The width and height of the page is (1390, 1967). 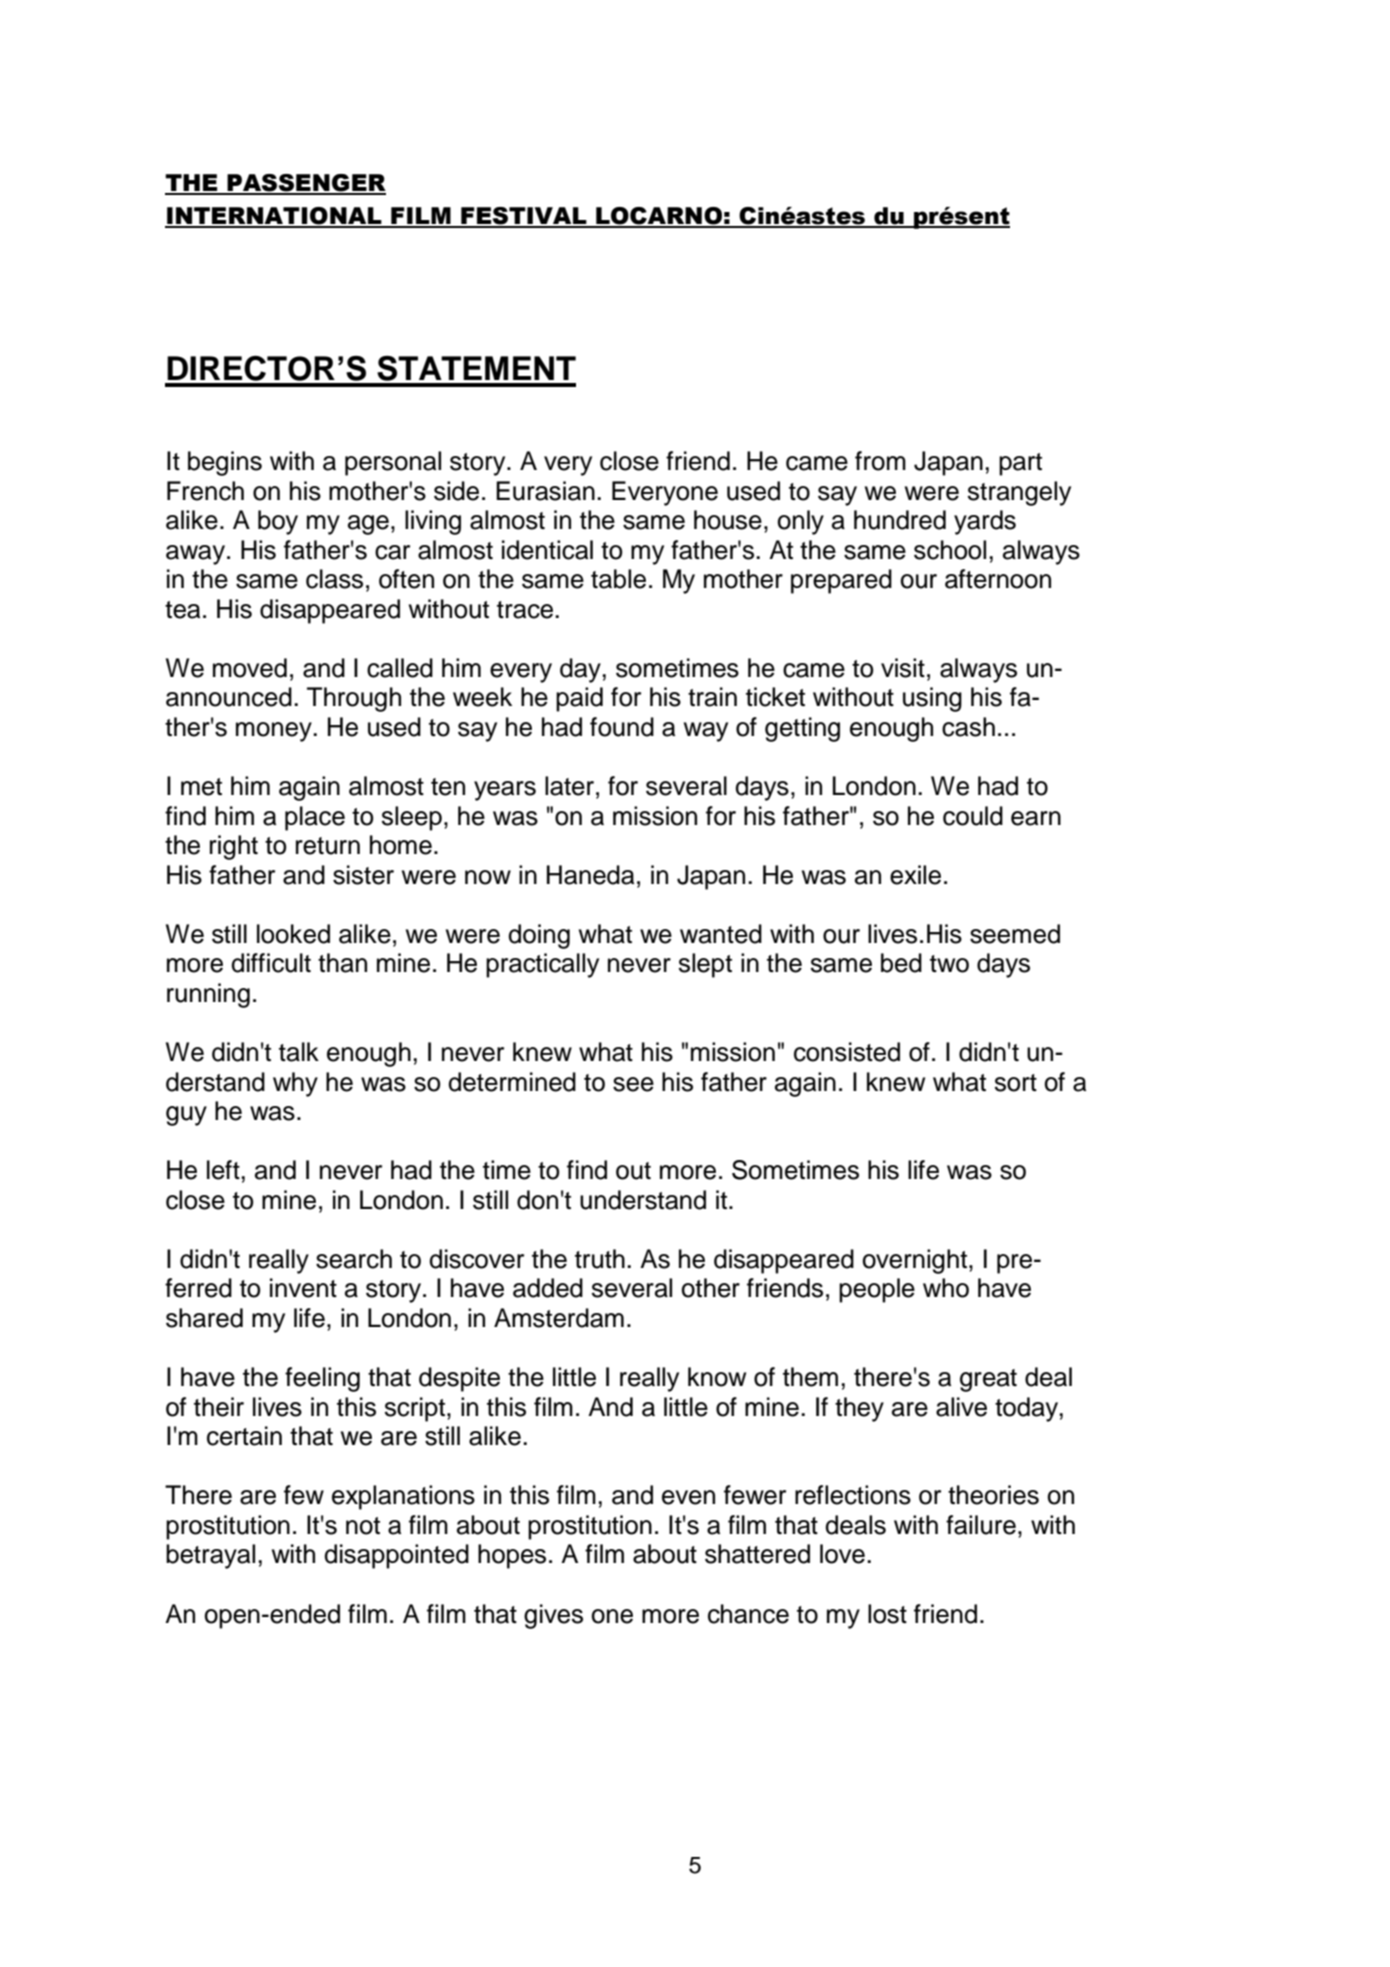 What do you see at coordinates (618, 579) in the page?
I see `table` at bounding box center [618, 579].
